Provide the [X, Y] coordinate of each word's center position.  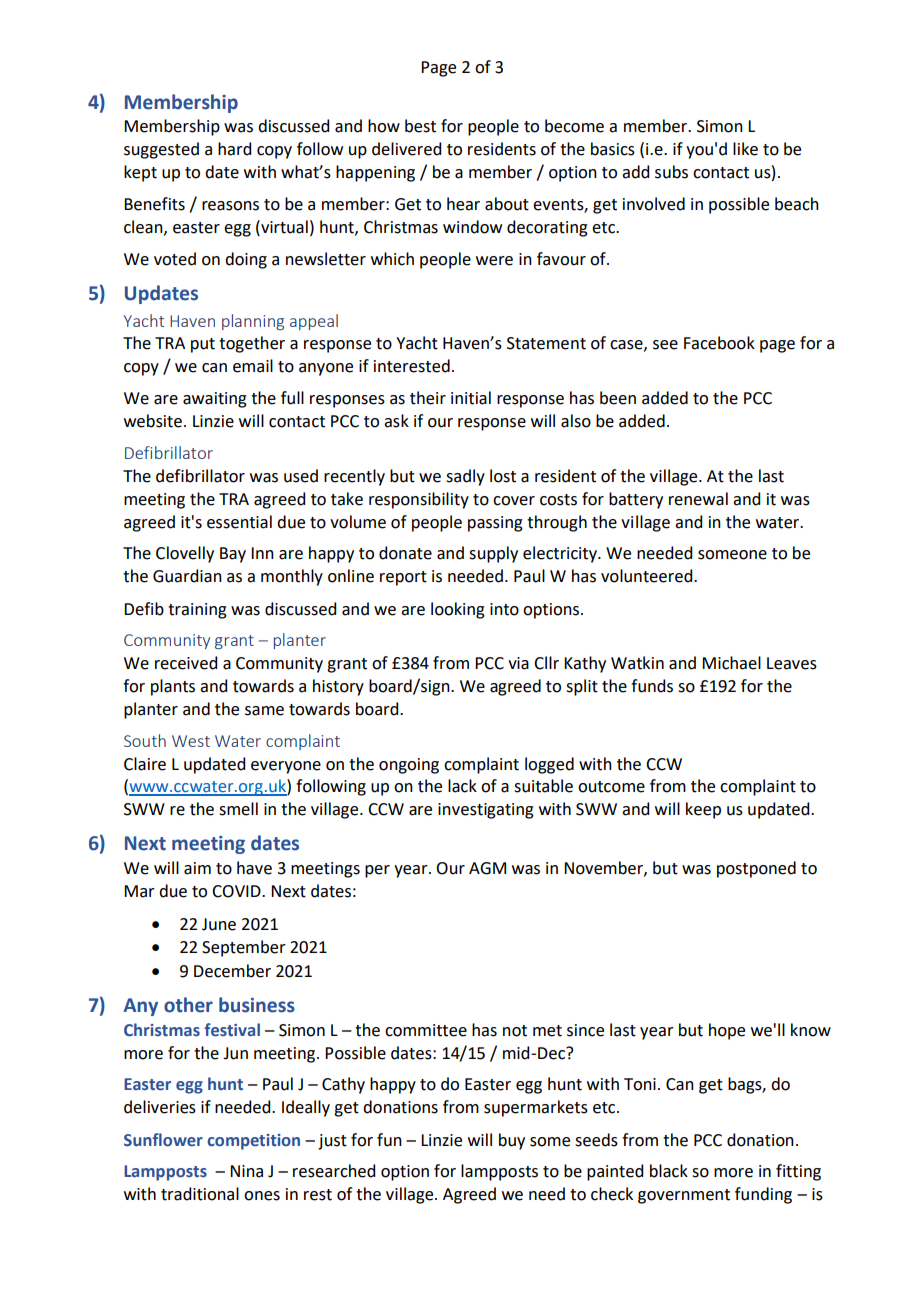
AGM [487, 868]
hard [234, 149]
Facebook [719, 343]
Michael [731, 663]
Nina [246, 1171]
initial [471, 398]
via [518, 663]
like [745, 149]
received [186, 663]
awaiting [215, 400]
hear [463, 204]
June [219, 924]
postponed [756, 869]
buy [512, 1141]
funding [763, 1195]
